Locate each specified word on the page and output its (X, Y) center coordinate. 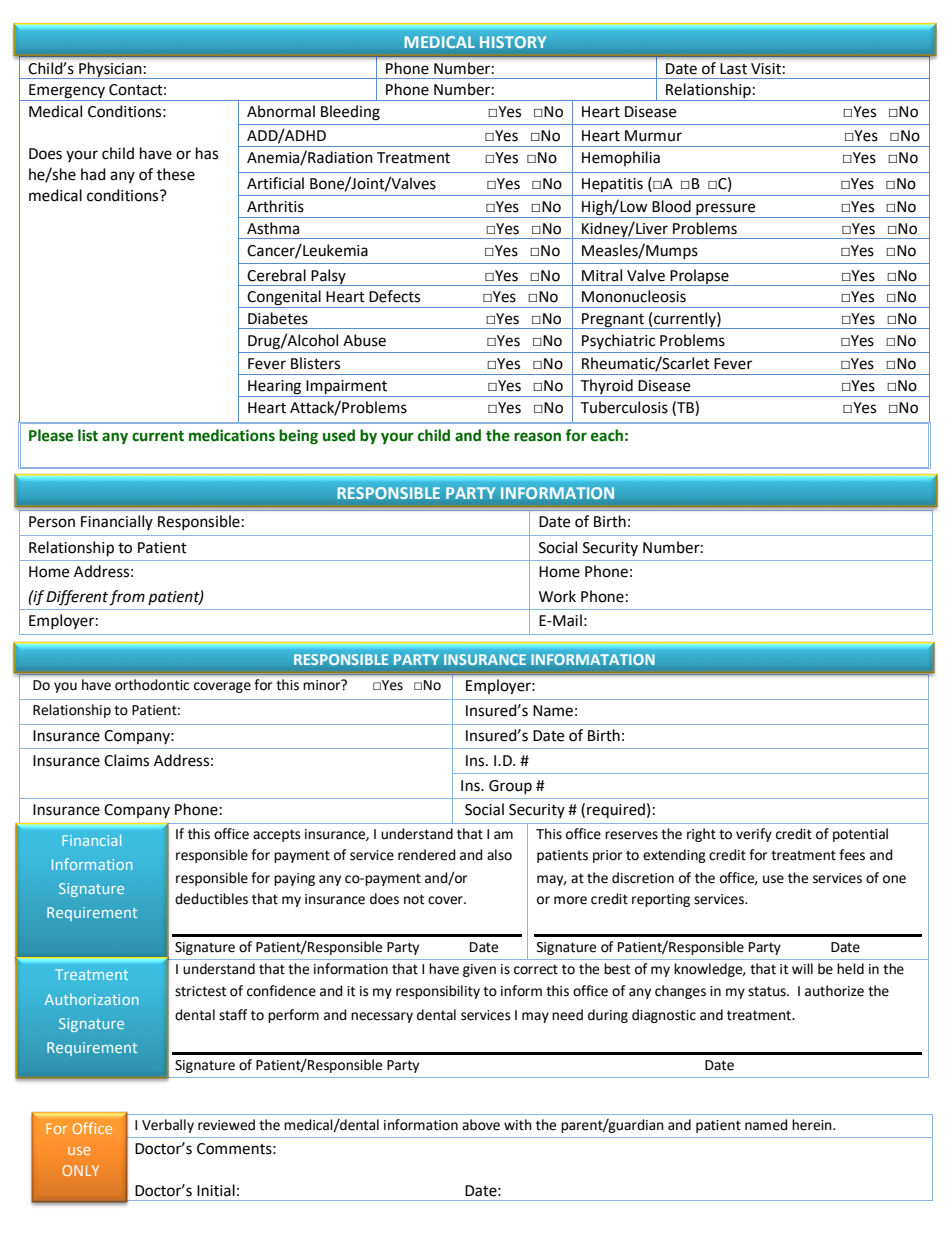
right (701, 835)
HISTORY (513, 42)
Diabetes (278, 318)
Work (557, 596)
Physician (110, 70)
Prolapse (699, 277)
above (481, 1125)
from (127, 598)
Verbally (168, 1126)
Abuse (364, 340)
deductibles (211, 899)
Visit (766, 69)
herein (813, 1125)
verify (754, 835)
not (414, 899)
